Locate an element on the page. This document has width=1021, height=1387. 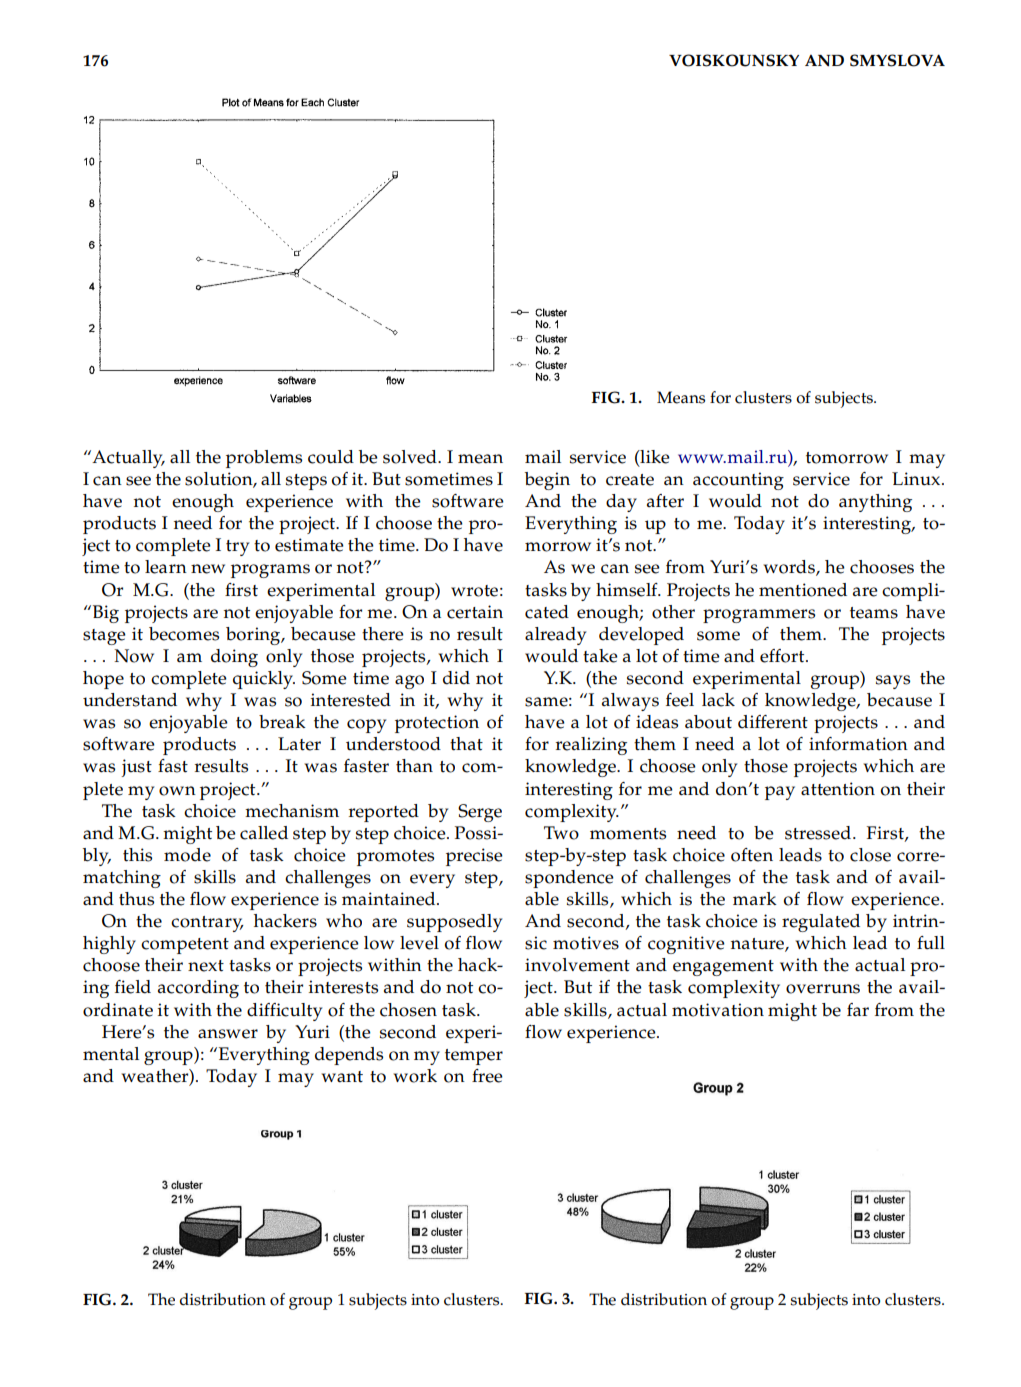
mode is located at coordinates (187, 855).
